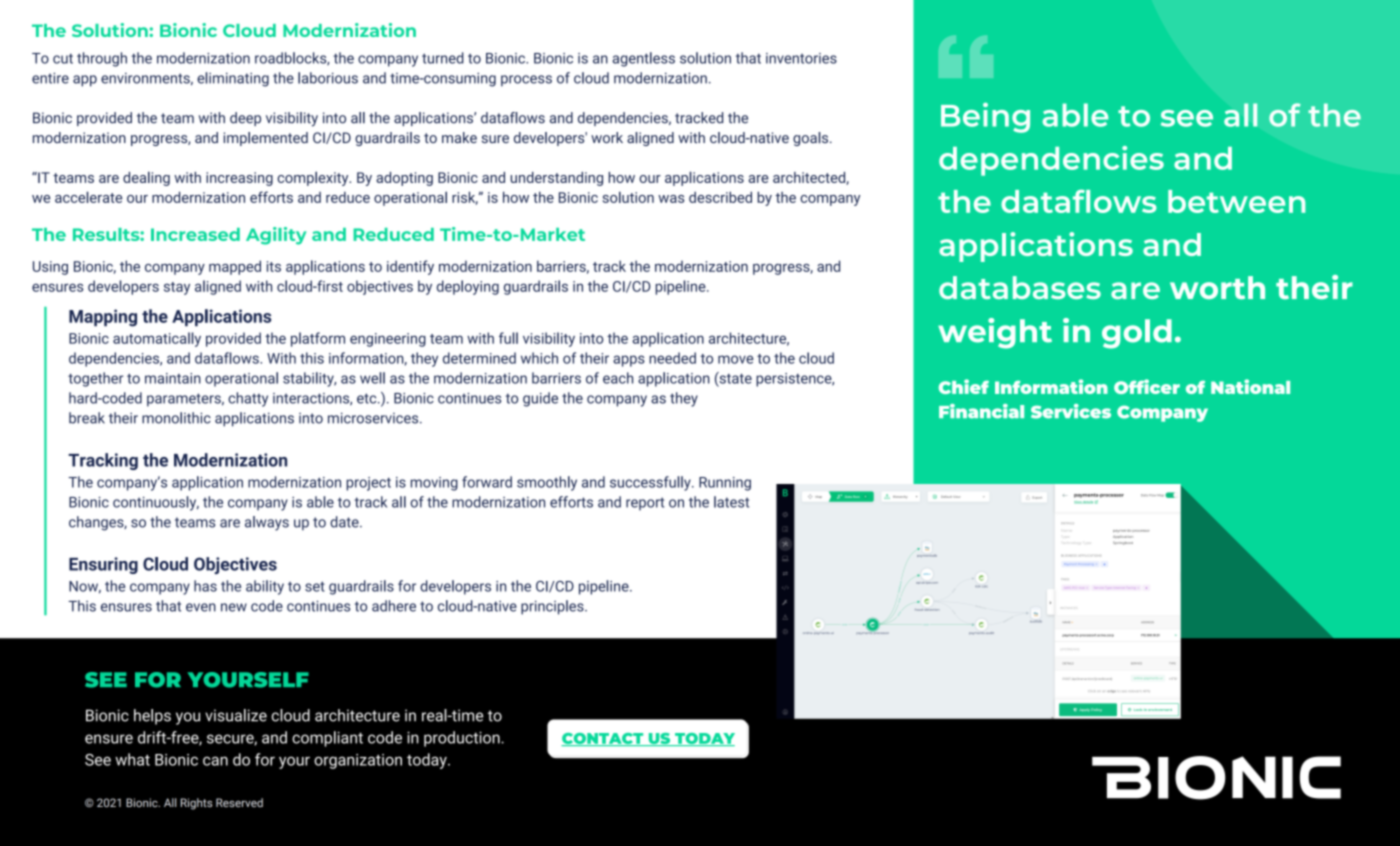 Image resolution: width=1400 pixels, height=846 pixels. What do you see at coordinates (981, 411) in the screenshot?
I see `Financial` at bounding box center [981, 411].
